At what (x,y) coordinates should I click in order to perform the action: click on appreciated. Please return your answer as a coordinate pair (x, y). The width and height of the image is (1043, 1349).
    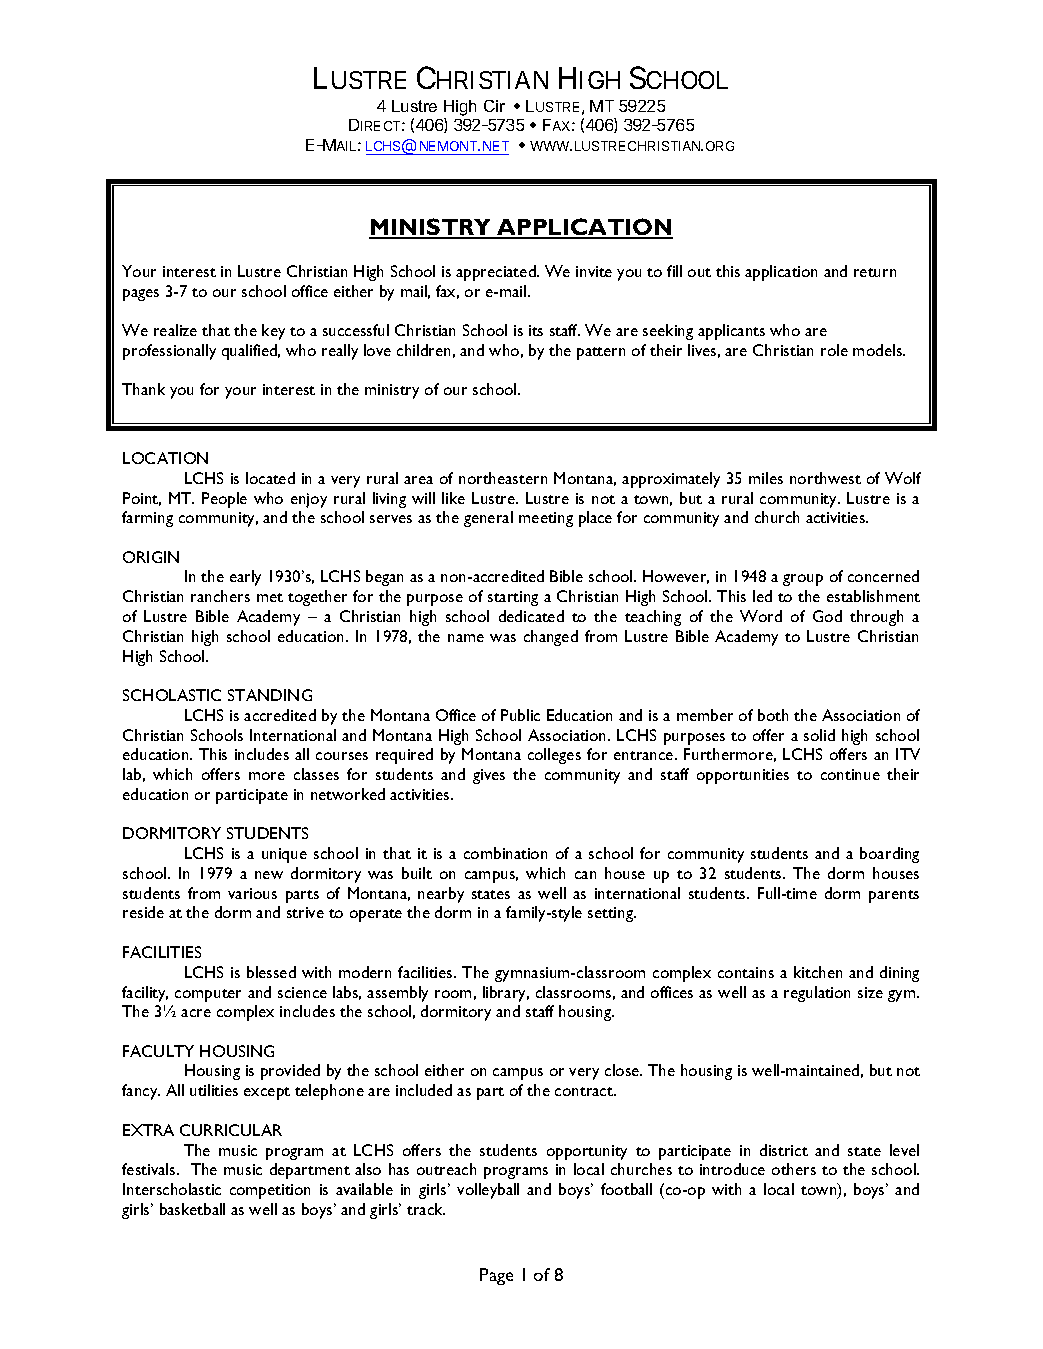
    Looking at the image, I should click on (497, 273).
